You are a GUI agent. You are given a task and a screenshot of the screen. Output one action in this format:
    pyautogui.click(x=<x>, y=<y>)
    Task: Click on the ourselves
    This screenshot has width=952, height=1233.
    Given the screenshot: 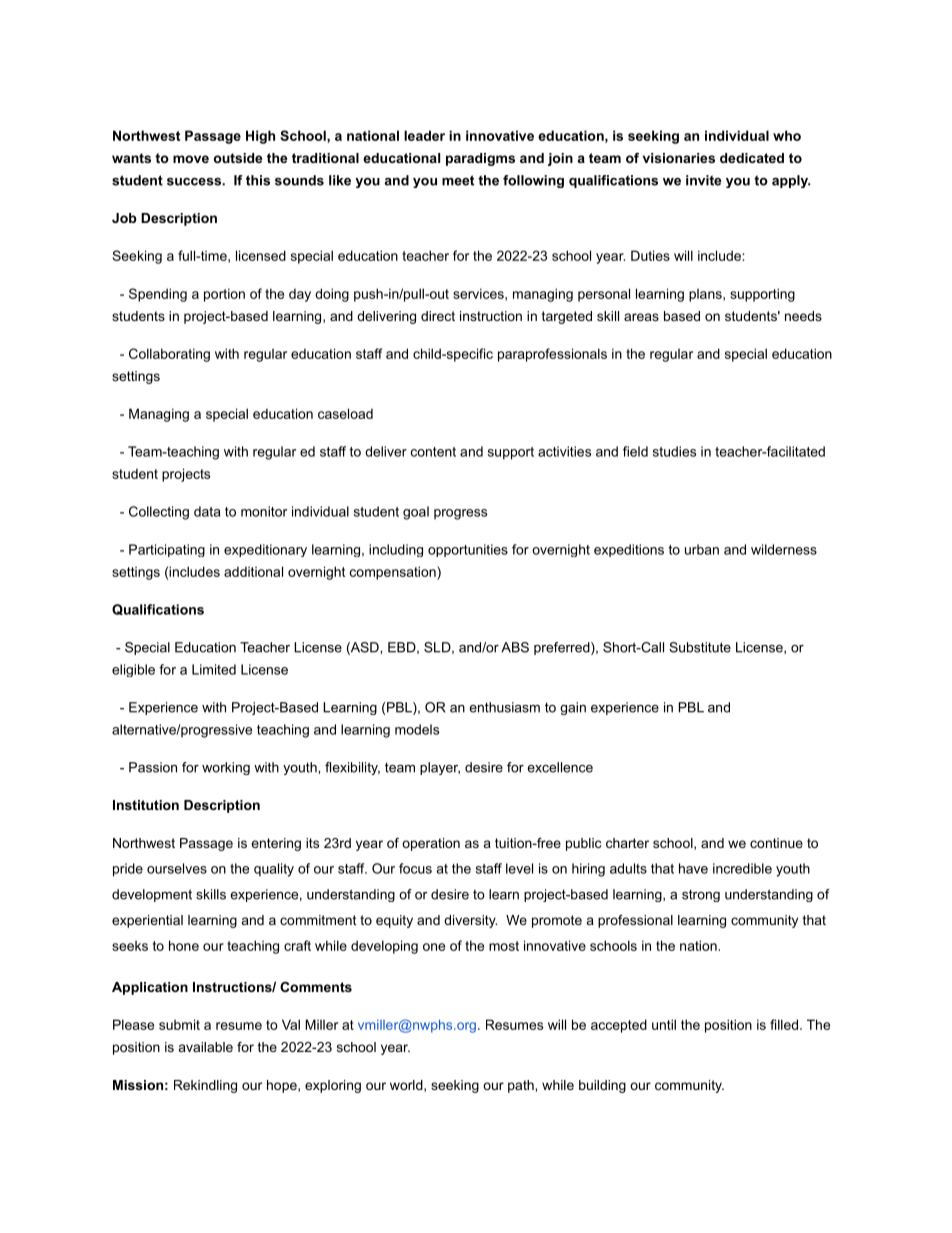 What is the action you would take?
    pyautogui.click(x=177, y=868)
